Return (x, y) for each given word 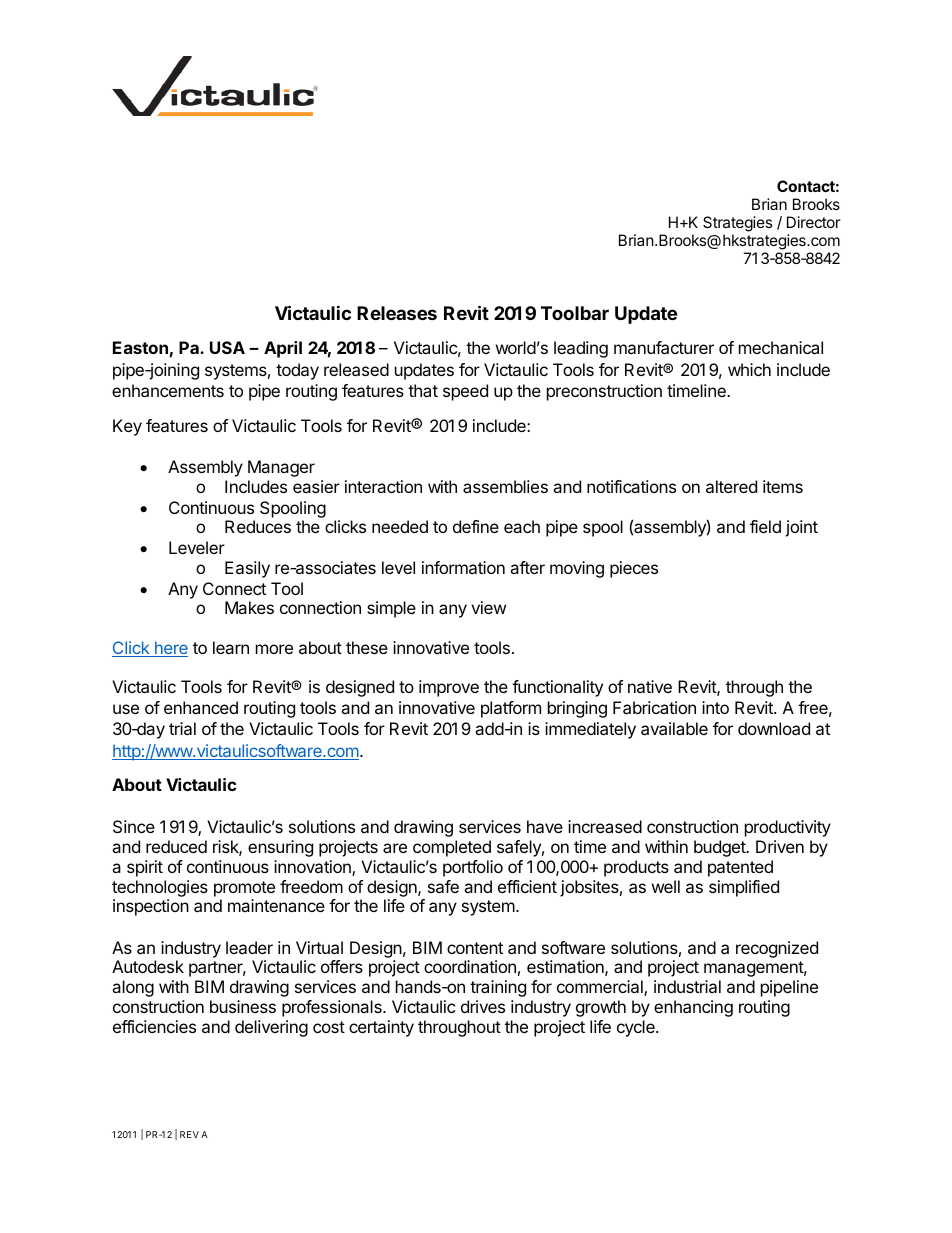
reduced (176, 846)
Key (127, 427)
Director (814, 222)
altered (731, 486)
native (650, 686)
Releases (397, 313)
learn (231, 647)
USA (227, 347)
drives (483, 1006)
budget (721, 848)
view (488, 607)
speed (465, 392)
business (243, 1006)
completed (452, 848)
